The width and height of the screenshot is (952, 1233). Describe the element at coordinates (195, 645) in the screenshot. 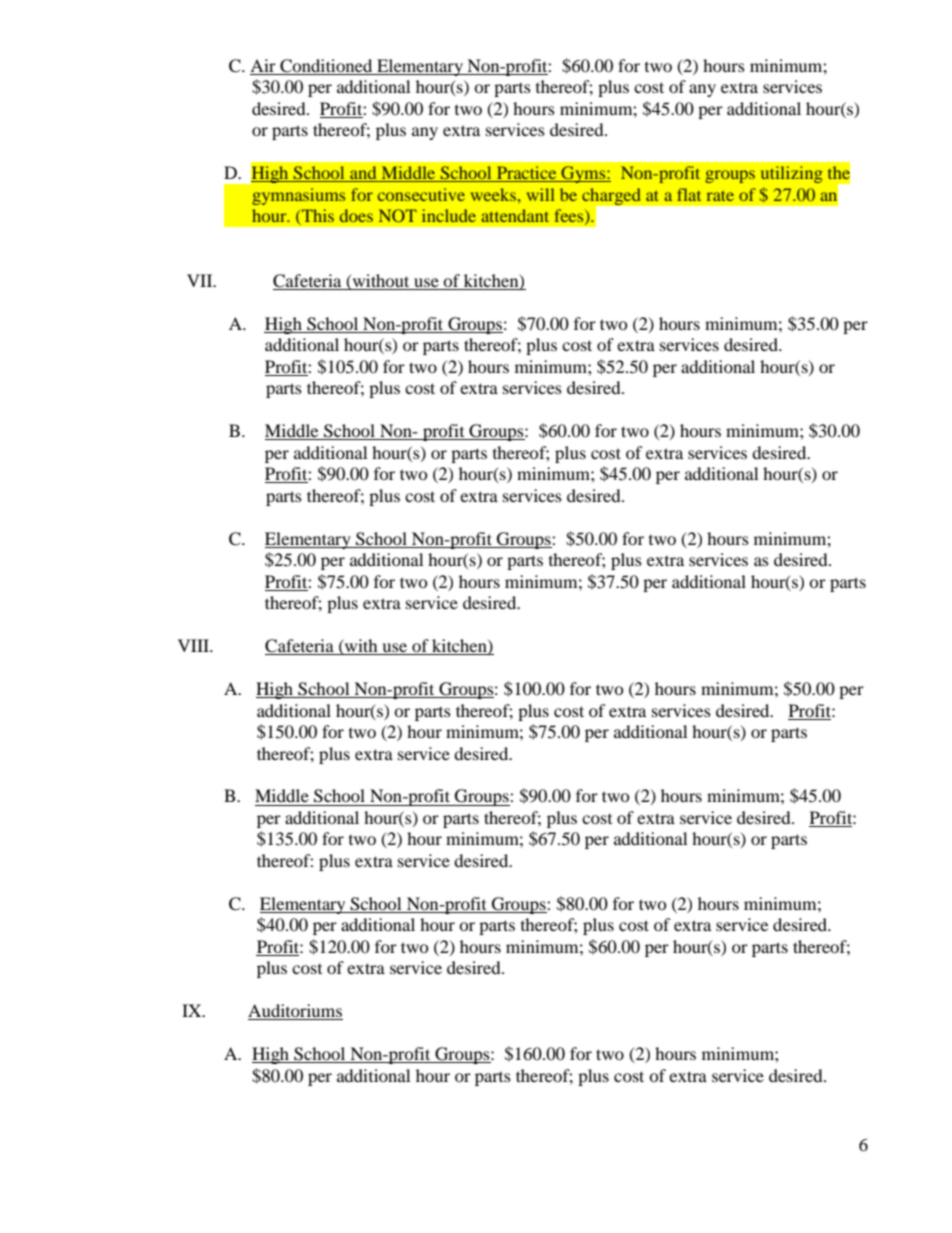

I see `VIII` at that location.
